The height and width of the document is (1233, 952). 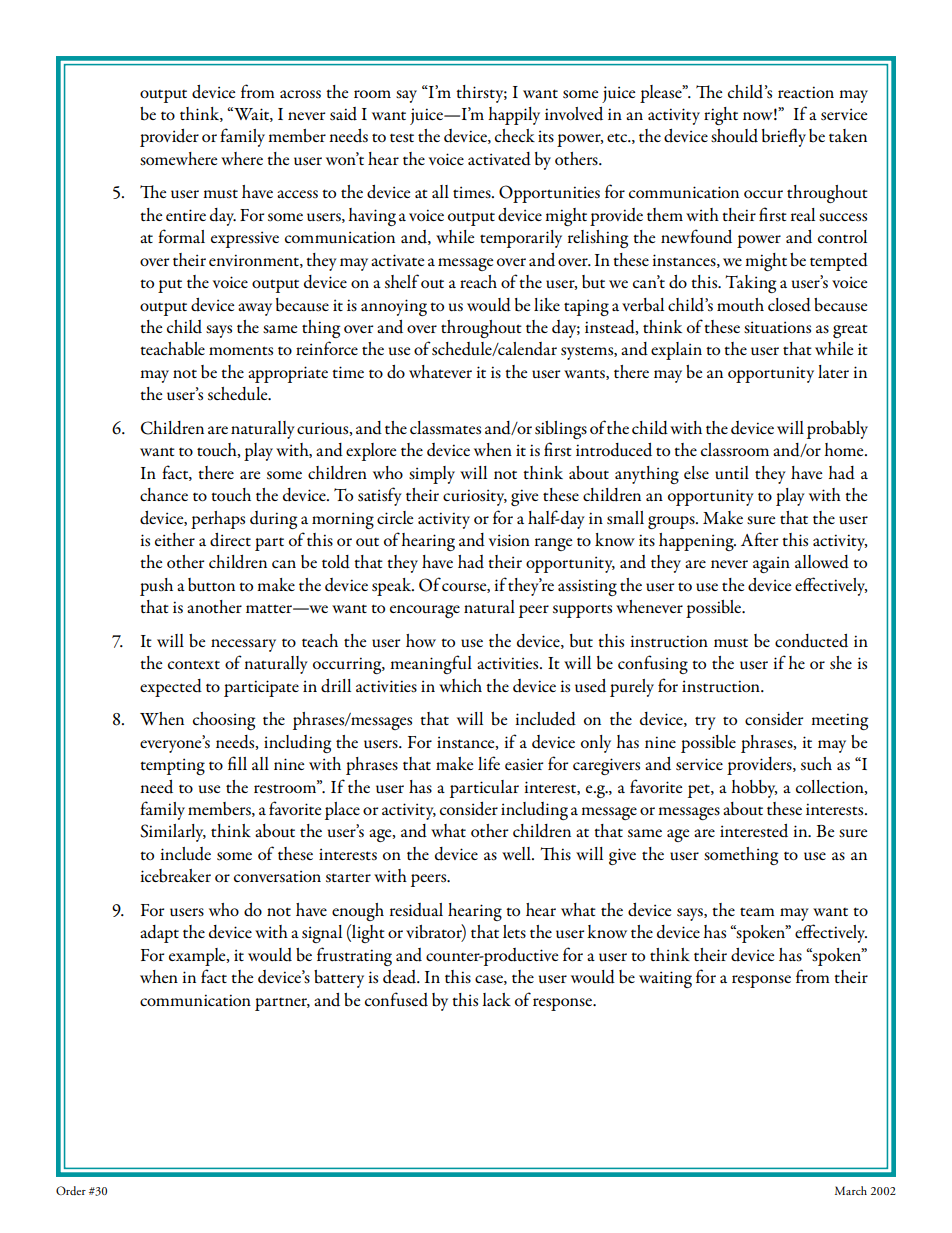 I want to click on March, so click(x=851, y=1190).
